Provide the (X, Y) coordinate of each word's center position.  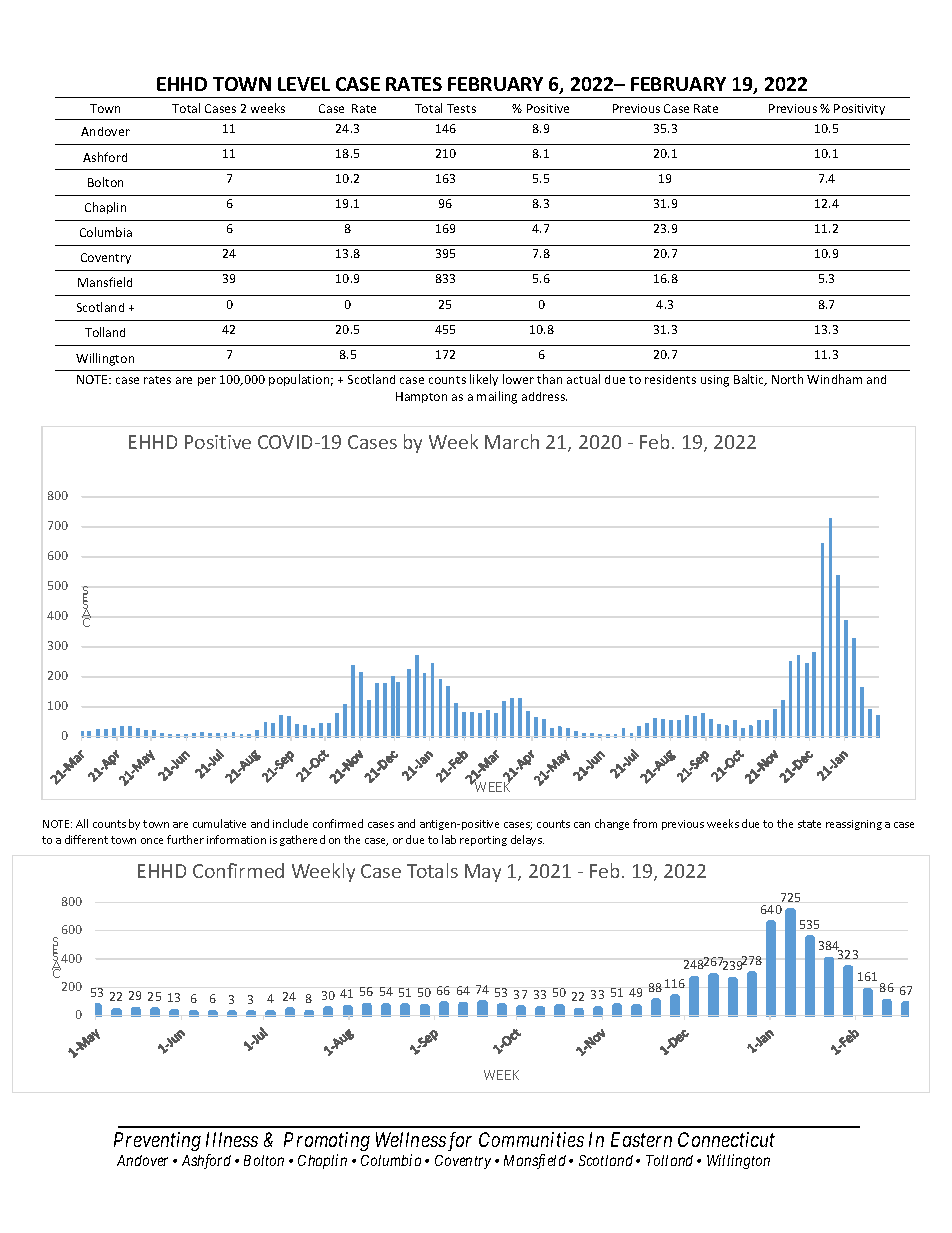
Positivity (859, 109)
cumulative (219, 823)
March (512, 441)
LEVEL (304, 84)
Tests (461, 108)
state (809, 824)
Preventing (157, 1141)
